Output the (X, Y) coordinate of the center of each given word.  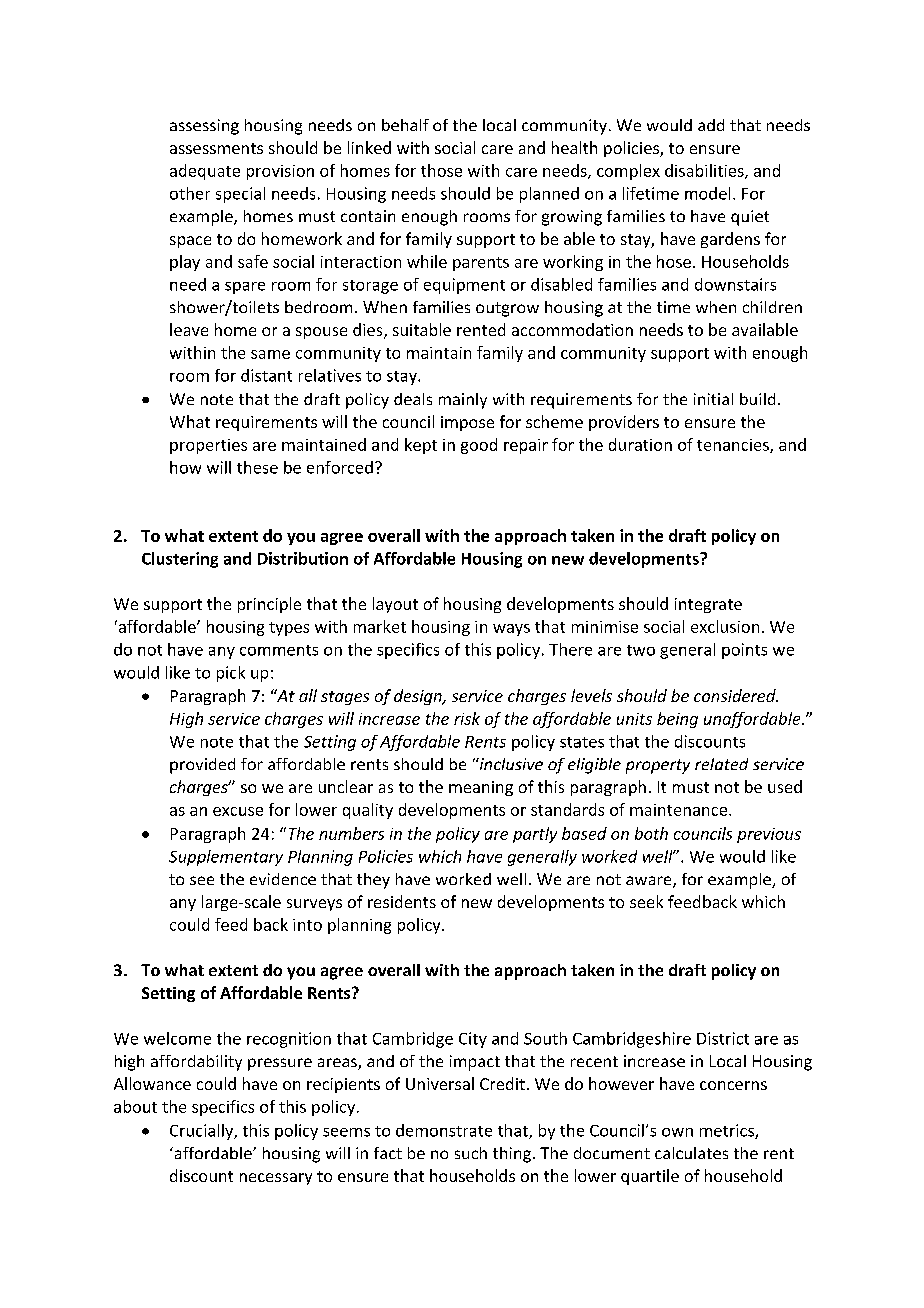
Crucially (203, 1132)
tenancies (734, 446)
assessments (216, 148)
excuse (238, 811)
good (479, 446)
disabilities (705, 171)
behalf (405, 125)
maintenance (680, 810)
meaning (481, 788)
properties (208, 446)
